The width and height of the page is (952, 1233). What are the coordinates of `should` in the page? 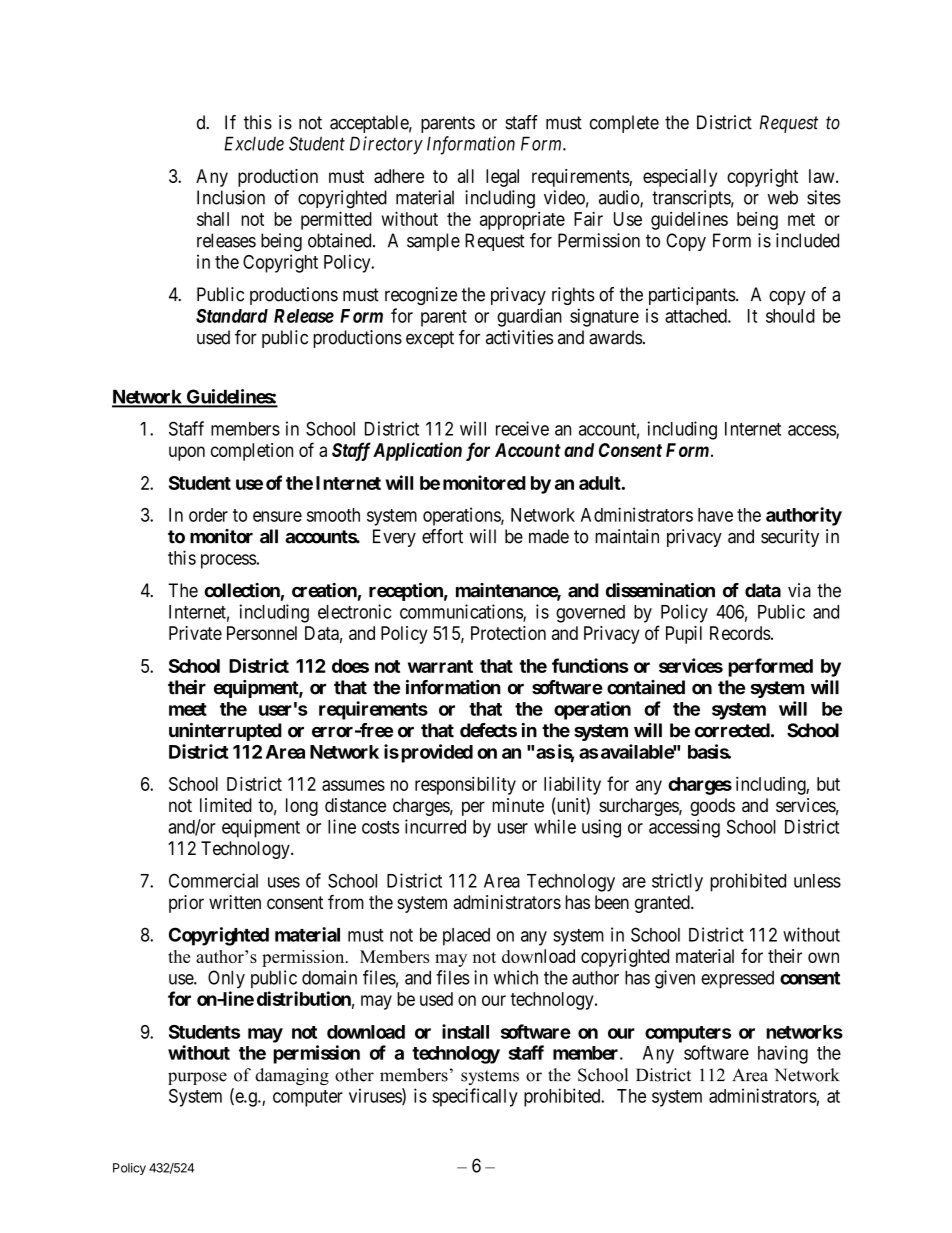 It's located at (790, 316).
